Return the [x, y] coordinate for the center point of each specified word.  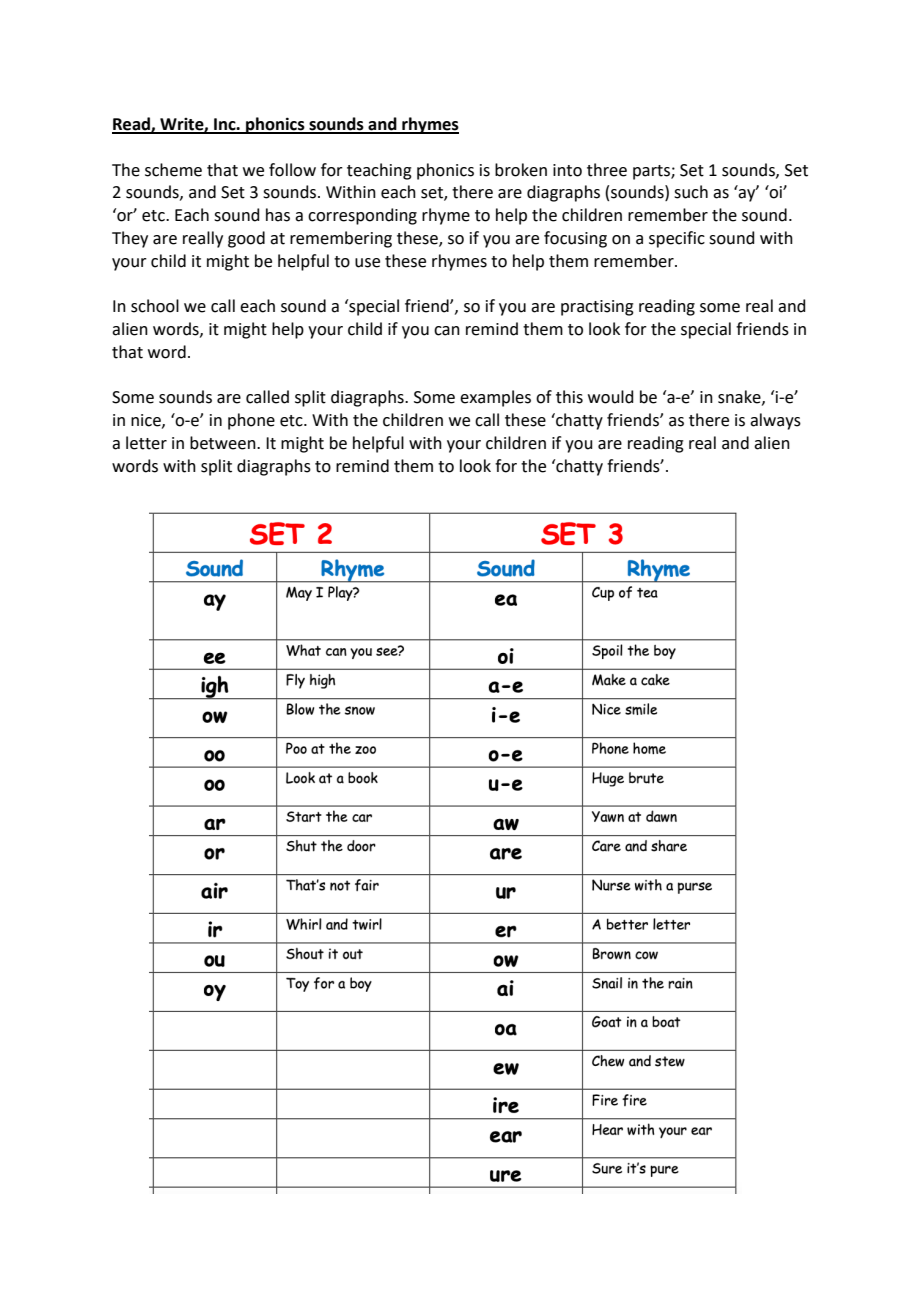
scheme [173, 170]
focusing [575, 239]
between [224, 443]
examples [495, 398]
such [691, 192]
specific [677, 239]
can [447, 331]
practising [597, 308]
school [155, 306]
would [611, 397]
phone [251, 421]
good [246, 239]
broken [521, 170]
